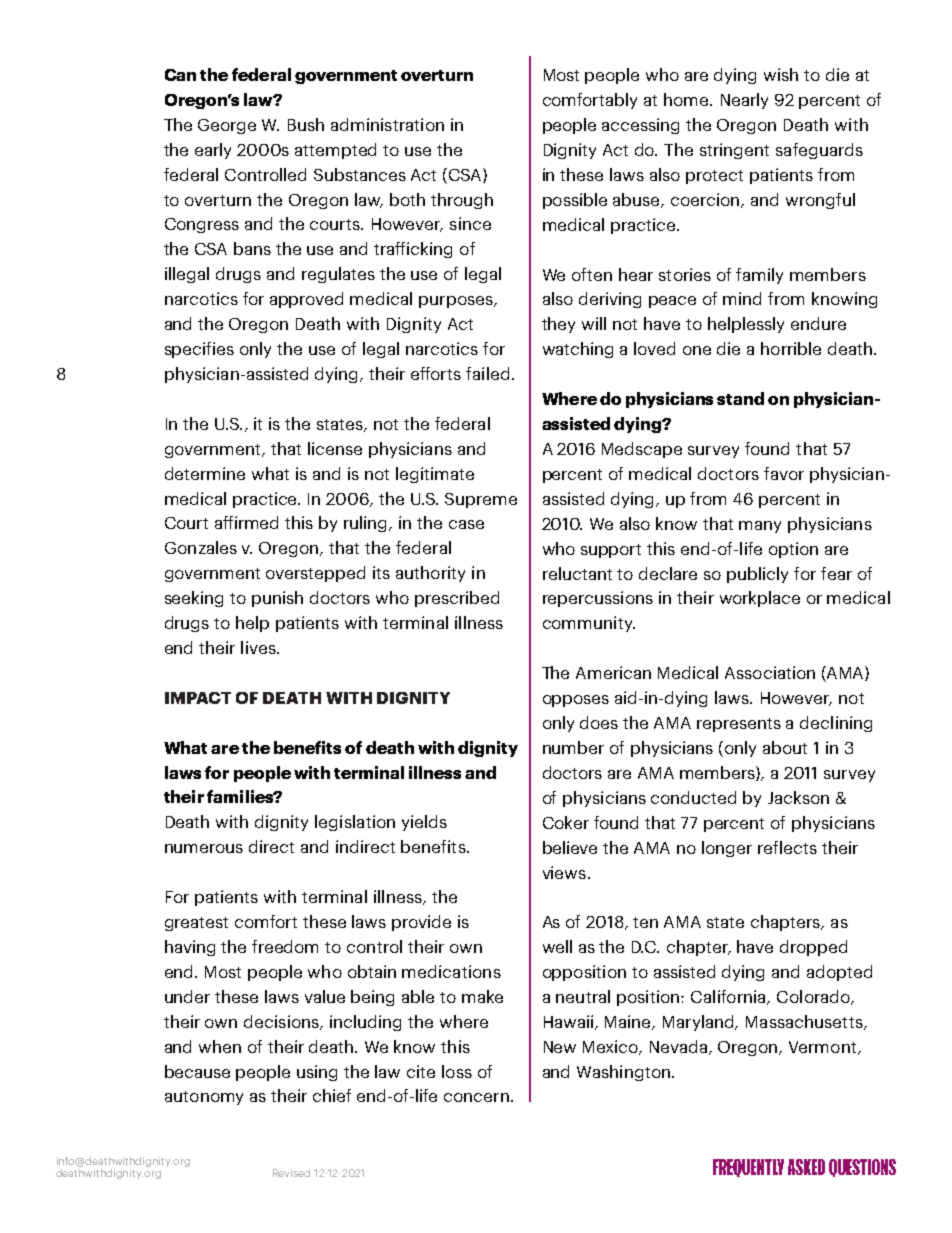  I want to click on failed, so click(487, 373).
